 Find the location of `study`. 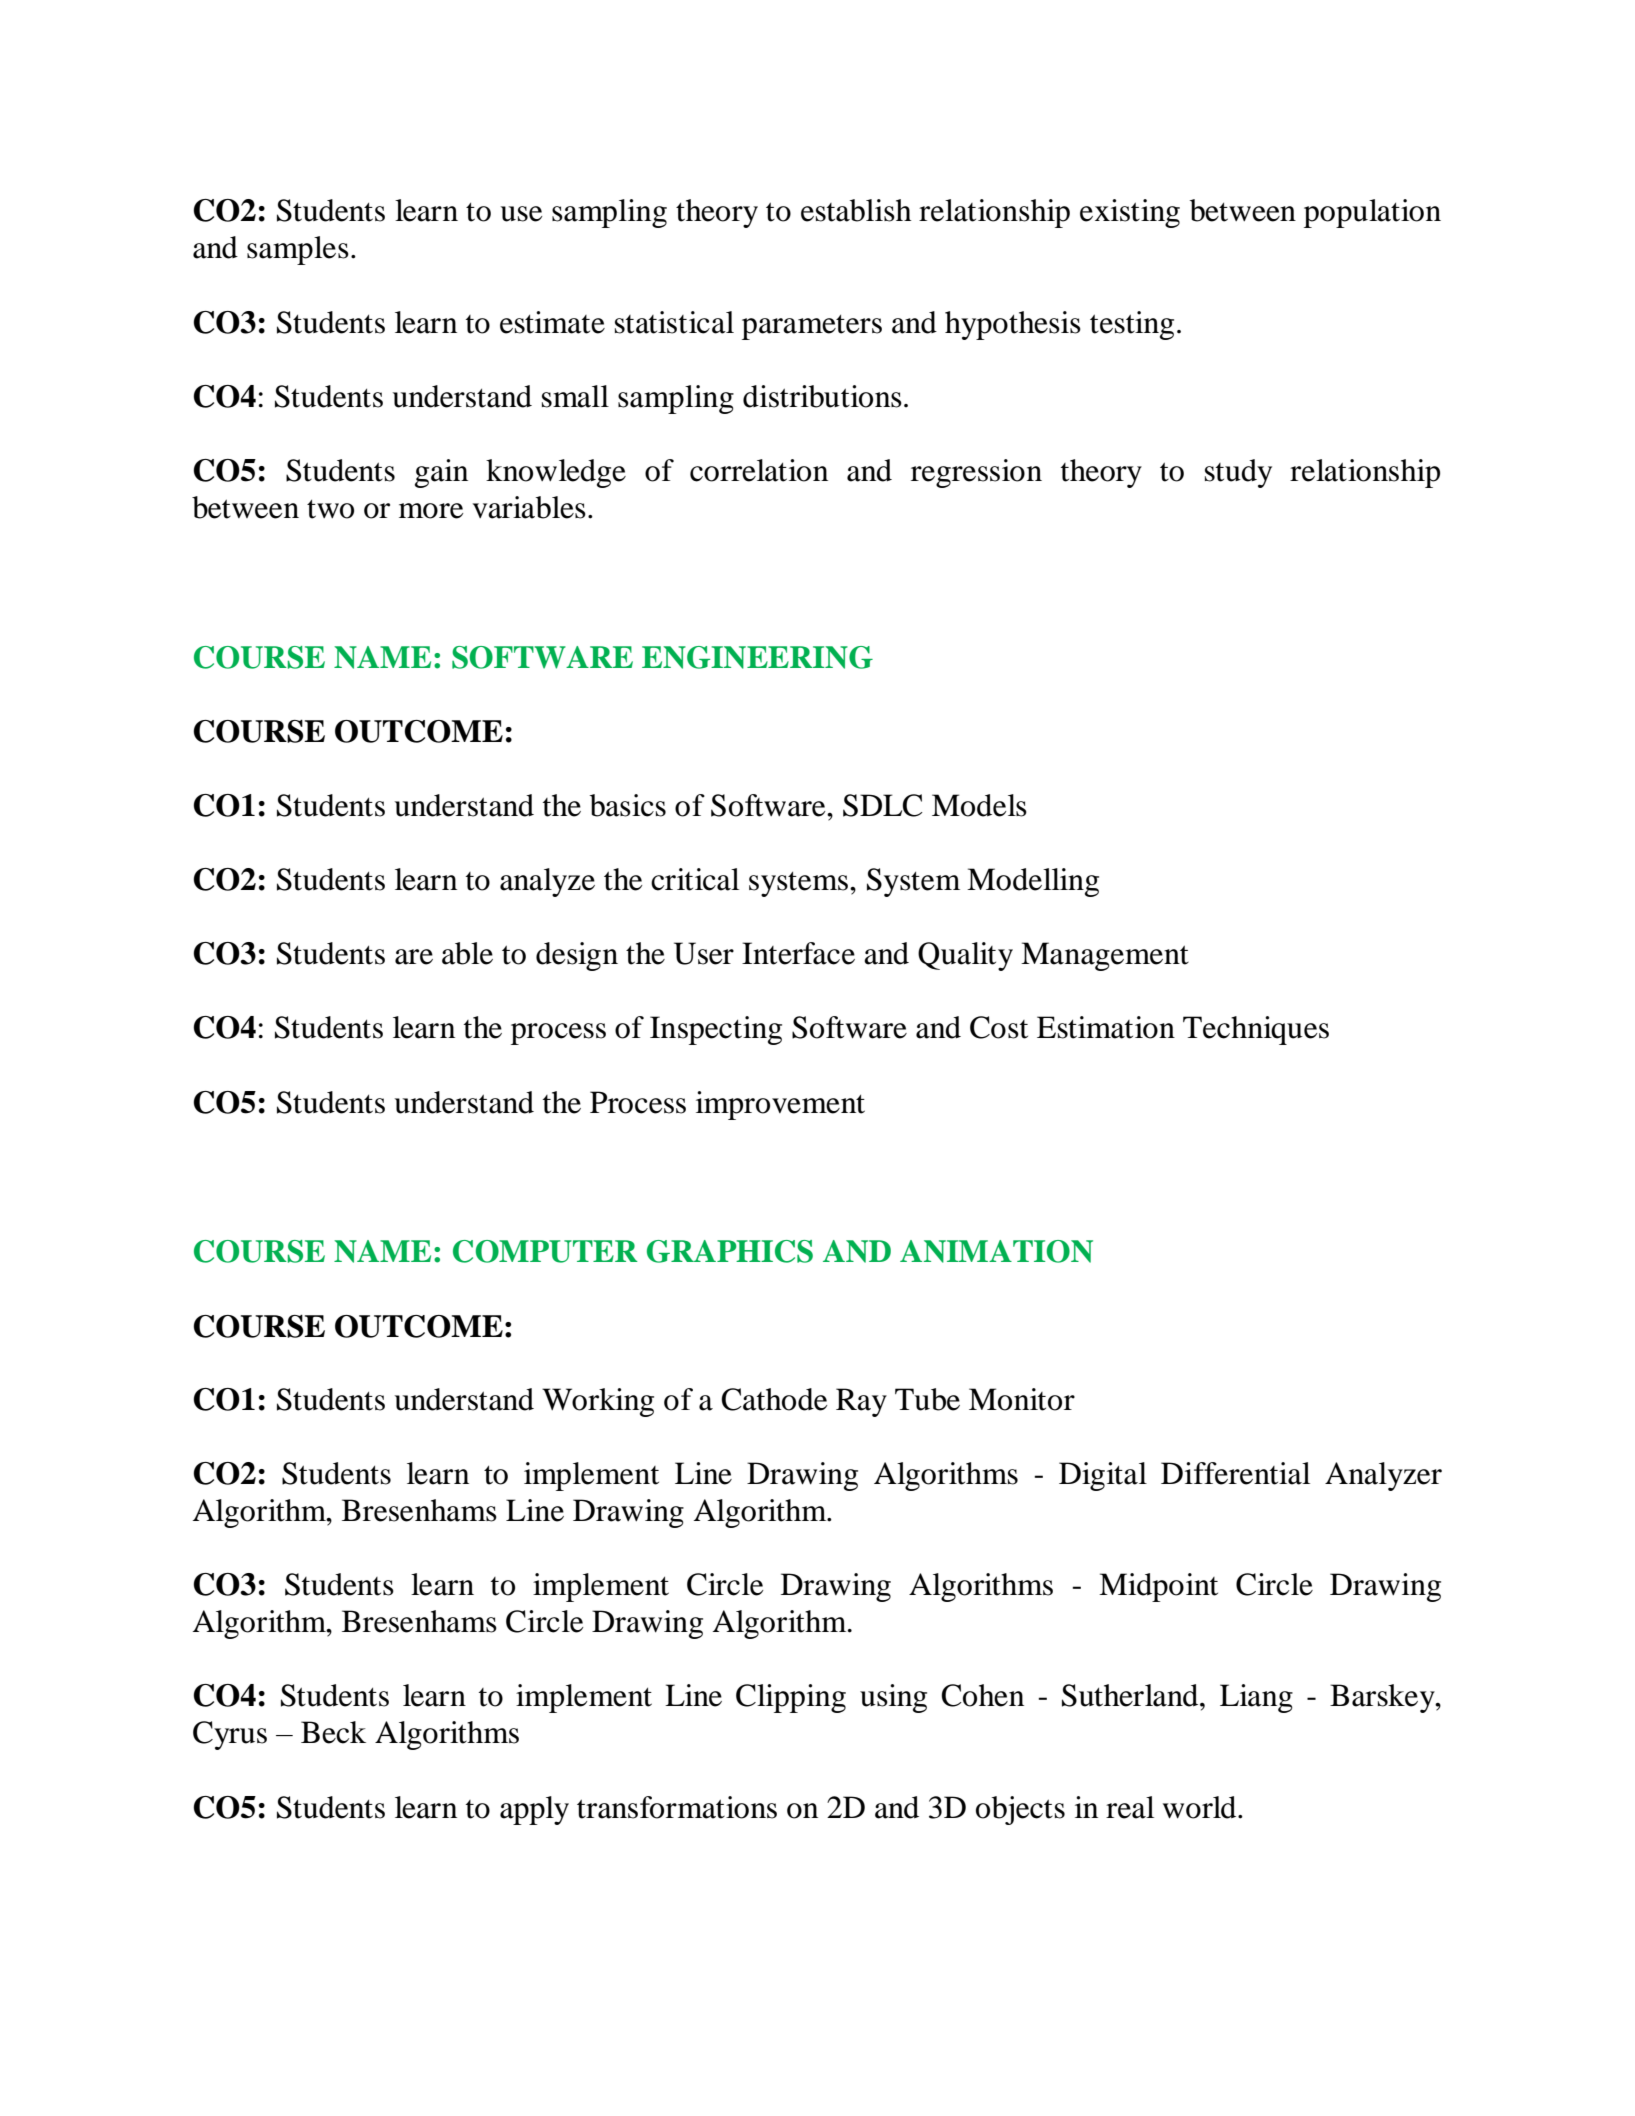

study is located at coordinates (1238, 473).
